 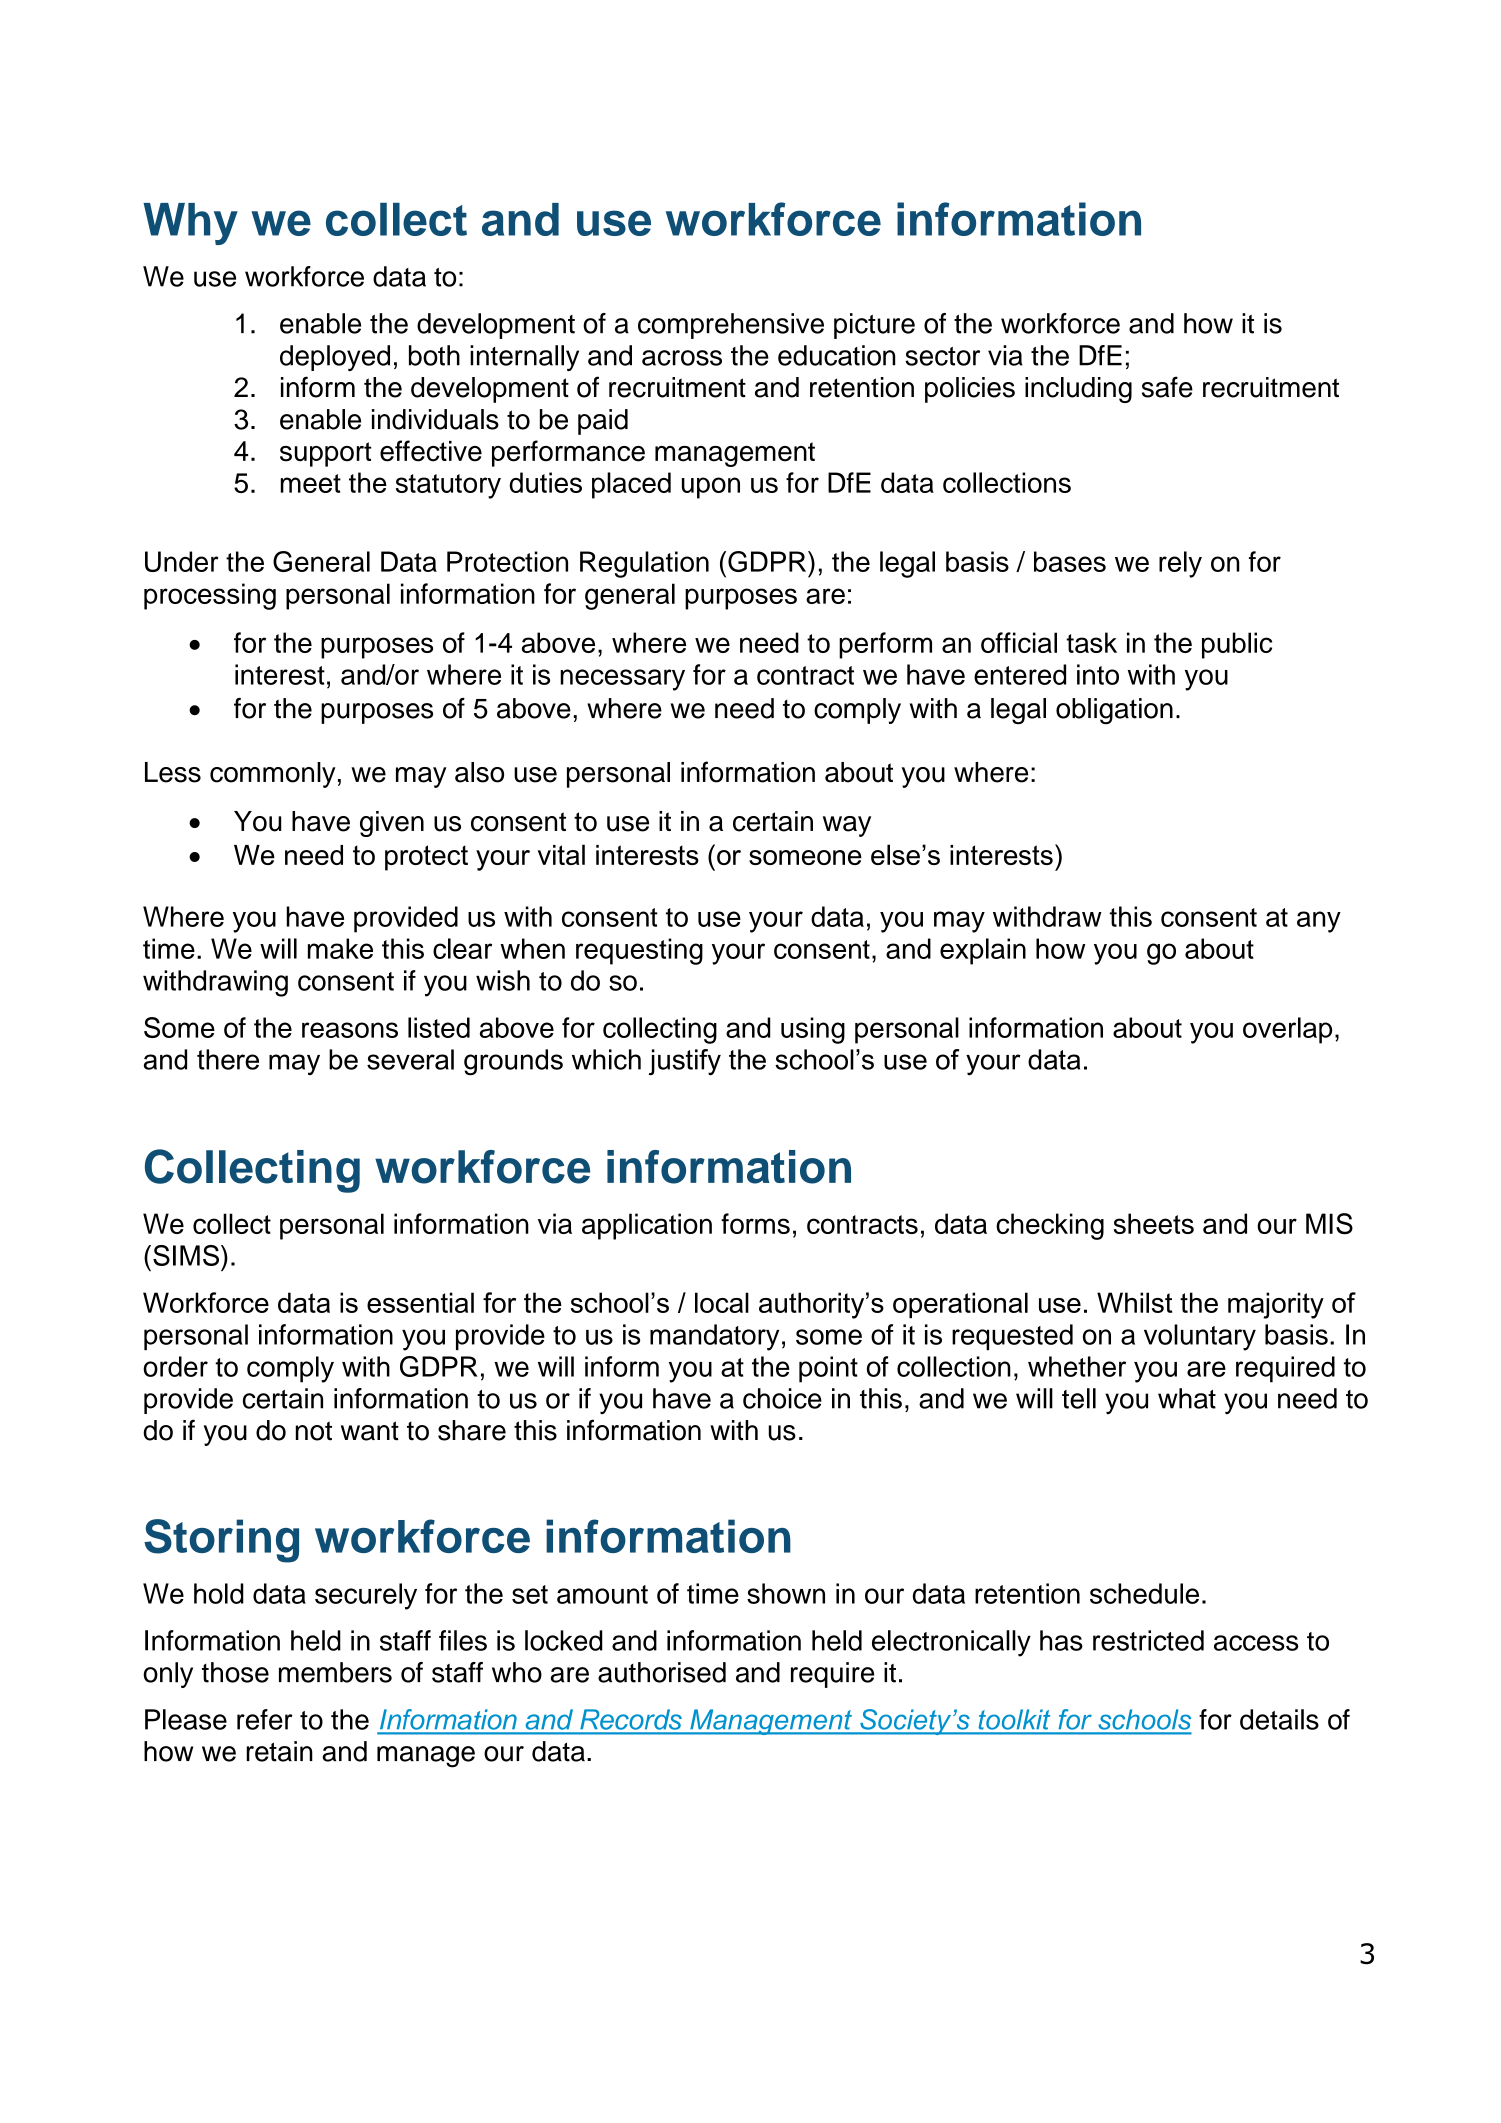 I want to click on make, so click(x=340, y=948).
